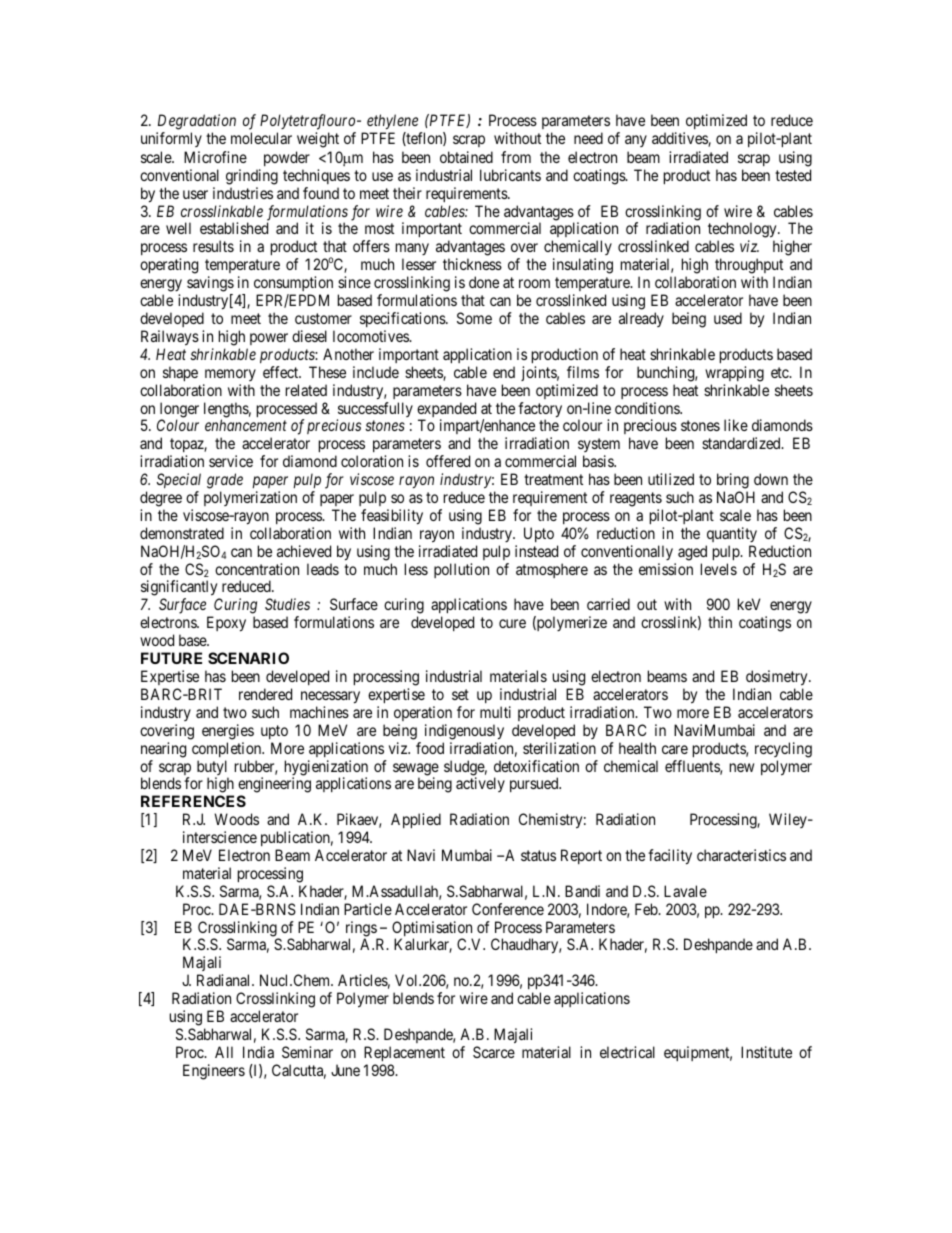  What do you see at coordinates (448, 461) in the document?
I see `offered` at bounding box center [448, 461].
